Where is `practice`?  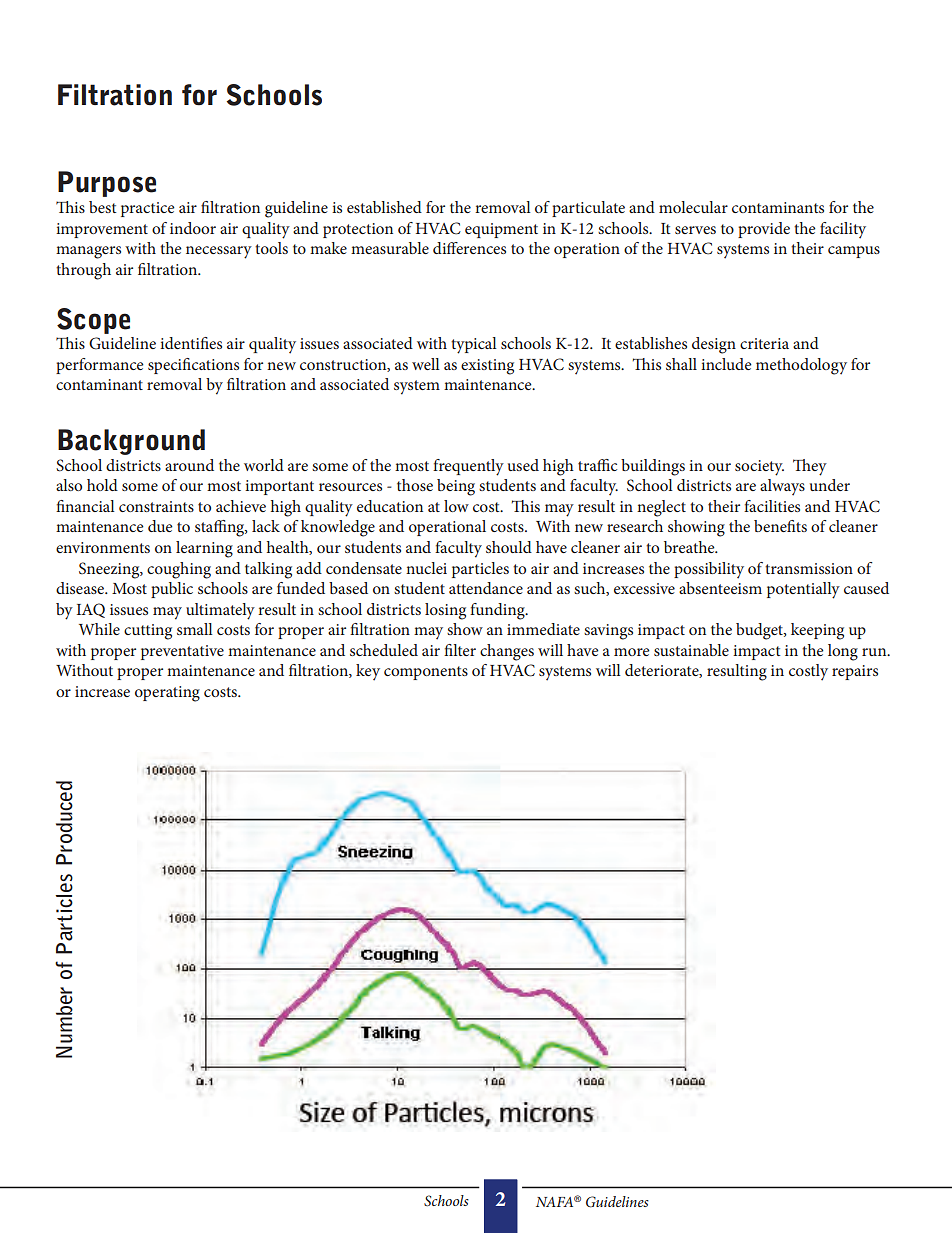
practice is located at coordinates (148, 209).
